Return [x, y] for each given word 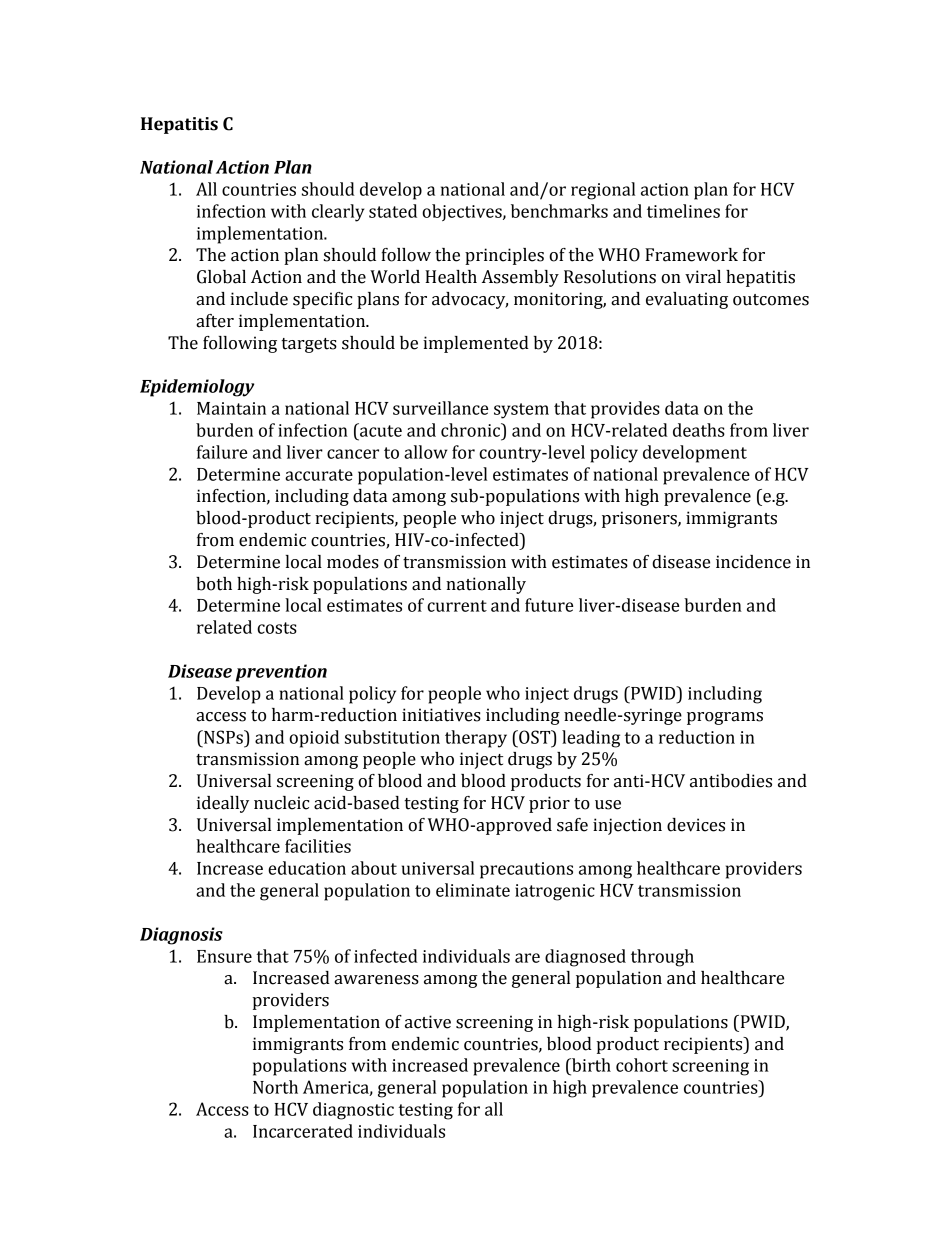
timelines [683, 211]
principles [504, 256]
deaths [699, 430]
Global [221, 277]
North [275, 1087]
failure [222, 452]
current [457, 606]
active [428, 1022]
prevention [281, 673]
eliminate [473, 890]
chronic [472, 430]
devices [696, 825]
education [307, 868]
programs [725, 718]
